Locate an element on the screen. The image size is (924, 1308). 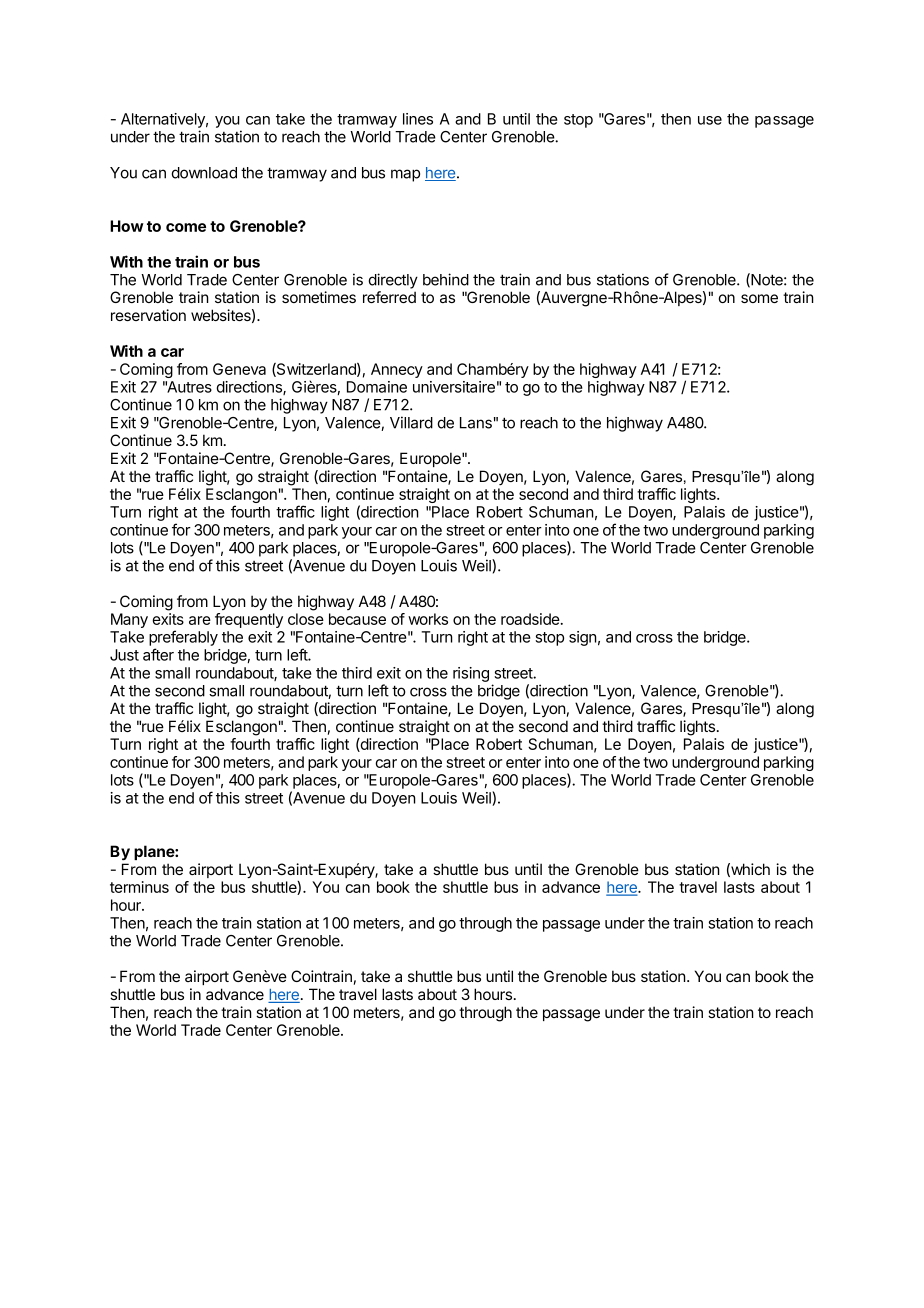
Lans is located at coordinates (476, 423).
